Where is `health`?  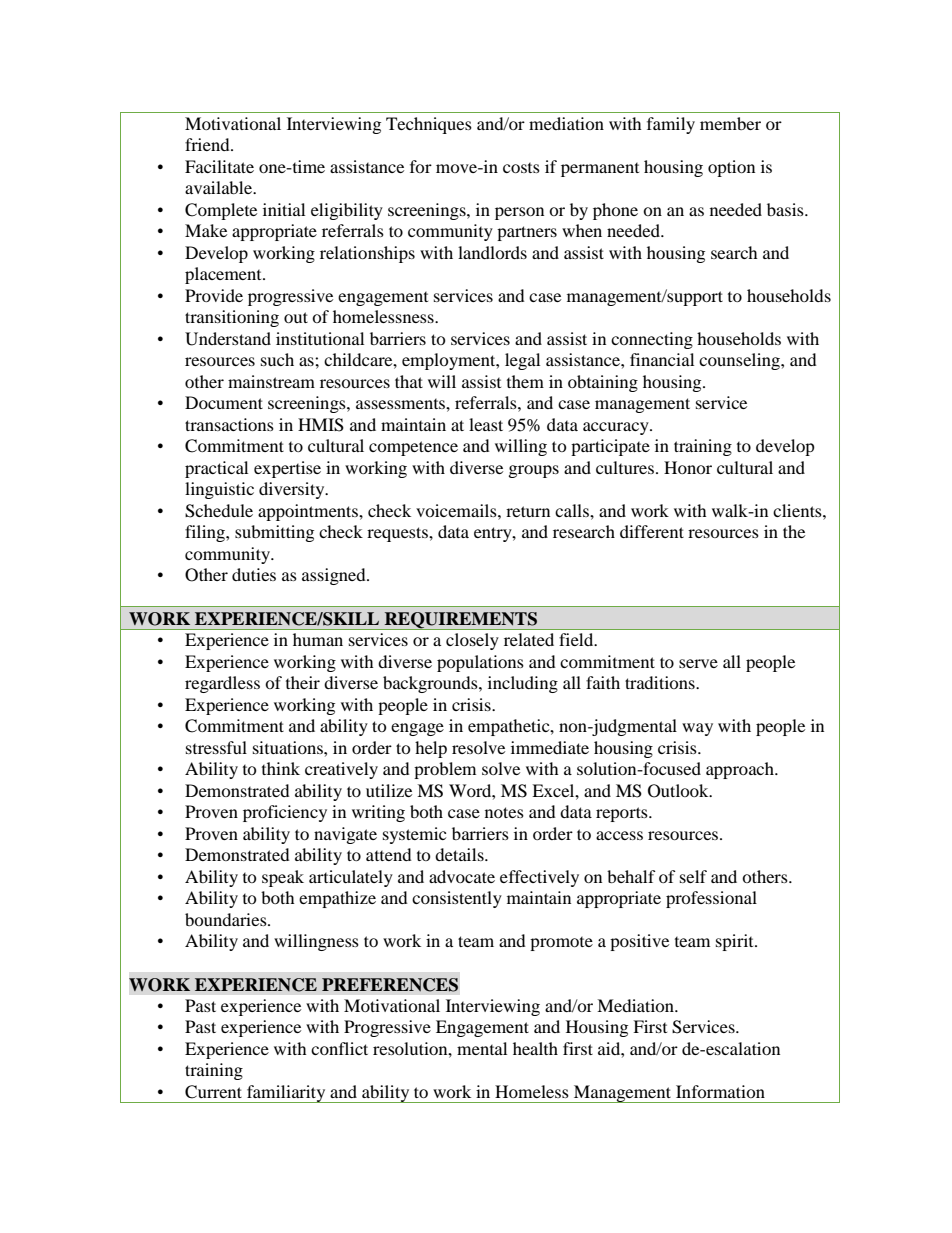 health is located at coordinates (535, 1048).
